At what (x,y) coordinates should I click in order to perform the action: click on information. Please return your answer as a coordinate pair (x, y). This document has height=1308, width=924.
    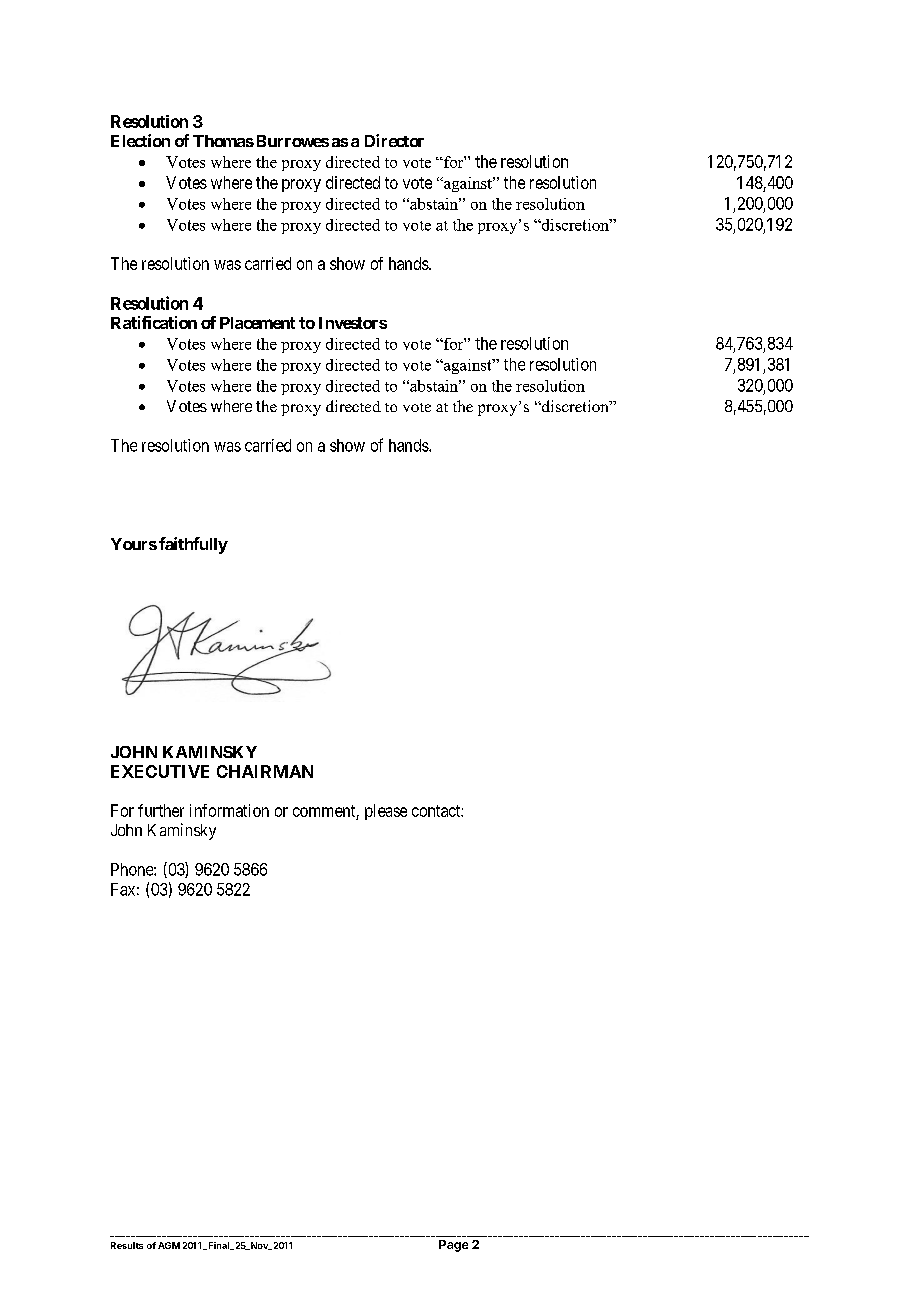
    Looking at the image, I should click on (229, 810).
